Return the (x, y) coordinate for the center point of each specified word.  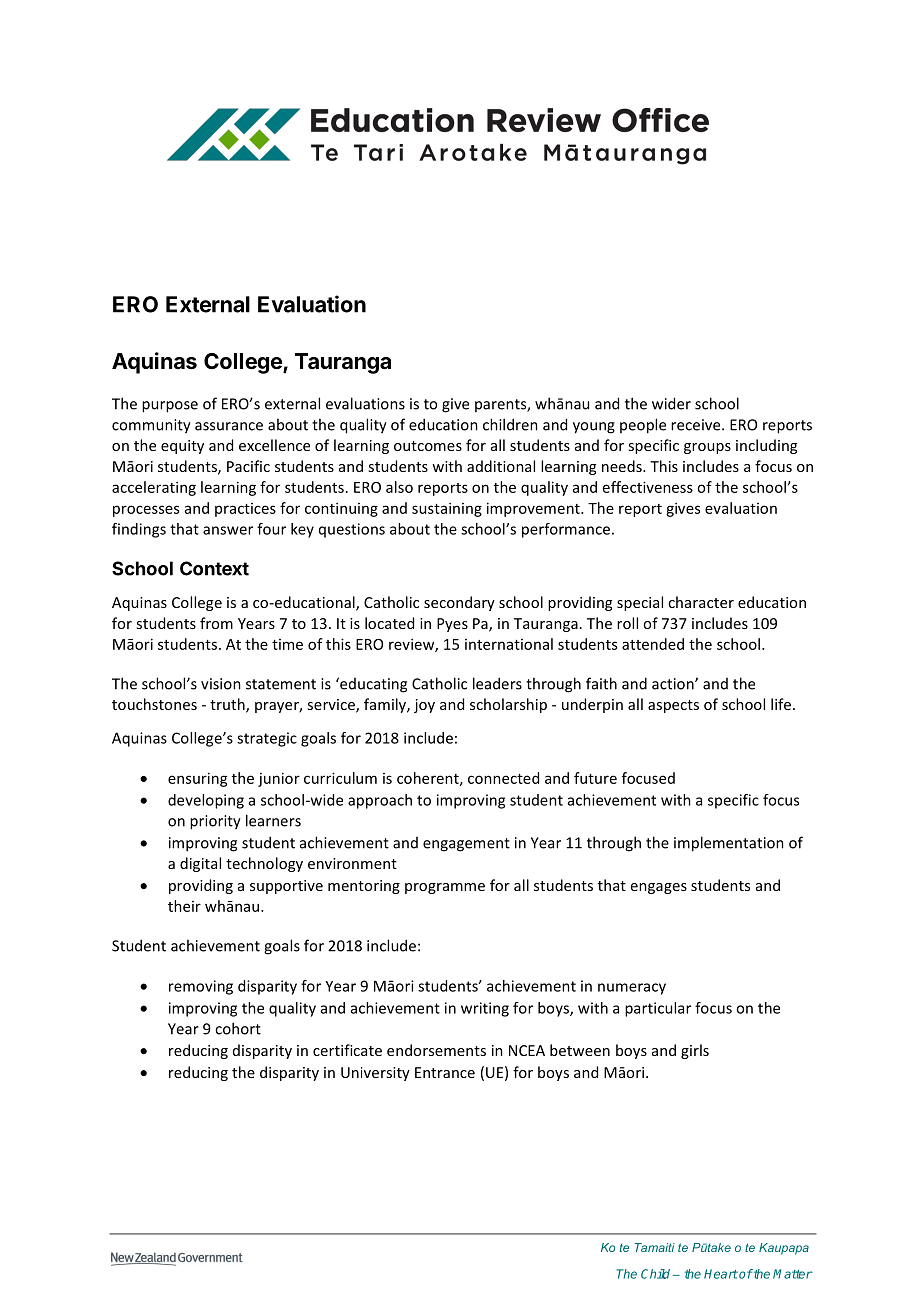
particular (658, 1009)
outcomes (428, 446)
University (375, 1074)
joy (424, 706)
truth (228, 705)
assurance (229, 426)
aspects (673, 706)
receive (697, 425)
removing (201, 987)
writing (485, 1009)
